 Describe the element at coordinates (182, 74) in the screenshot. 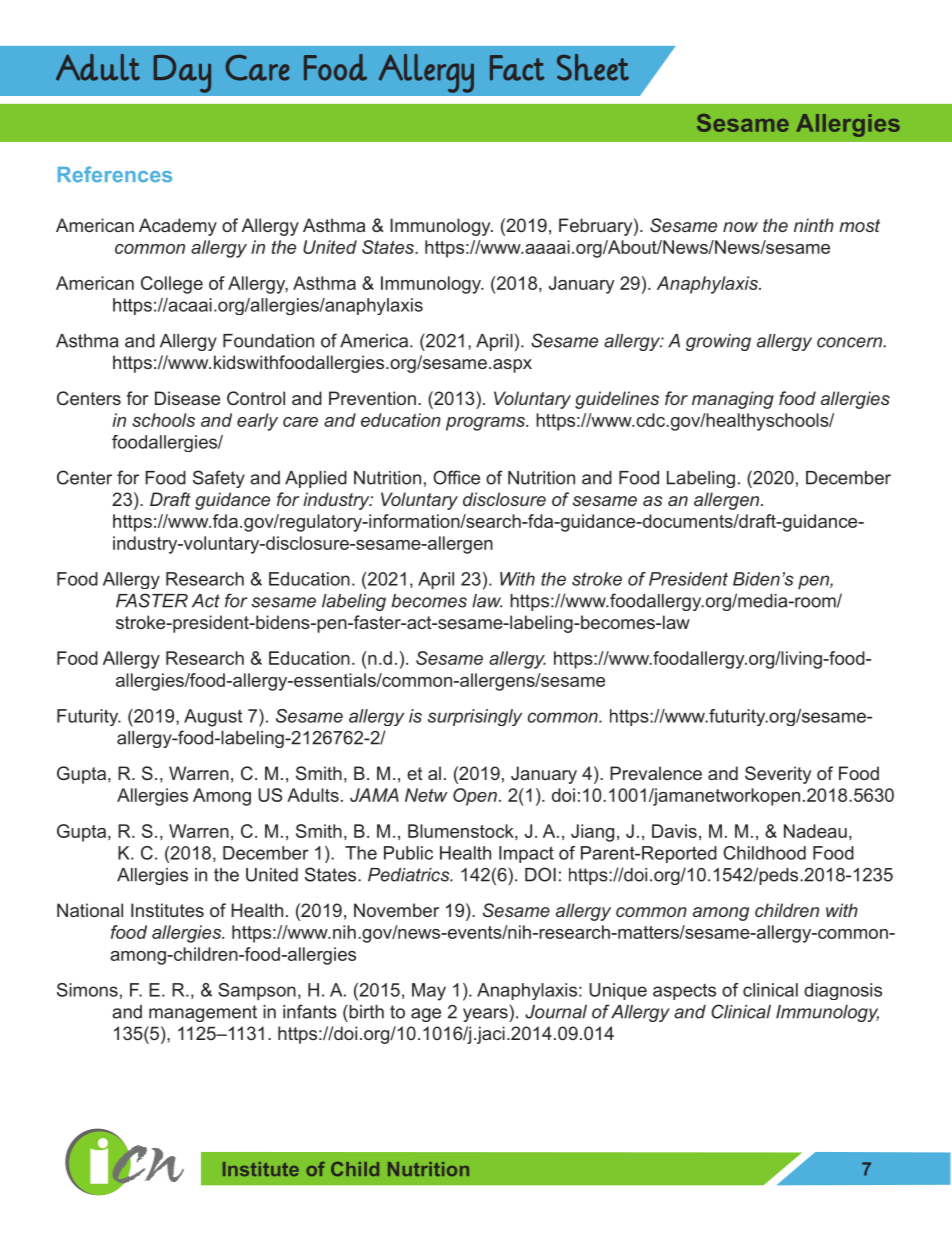

I see `Day` at that location.
